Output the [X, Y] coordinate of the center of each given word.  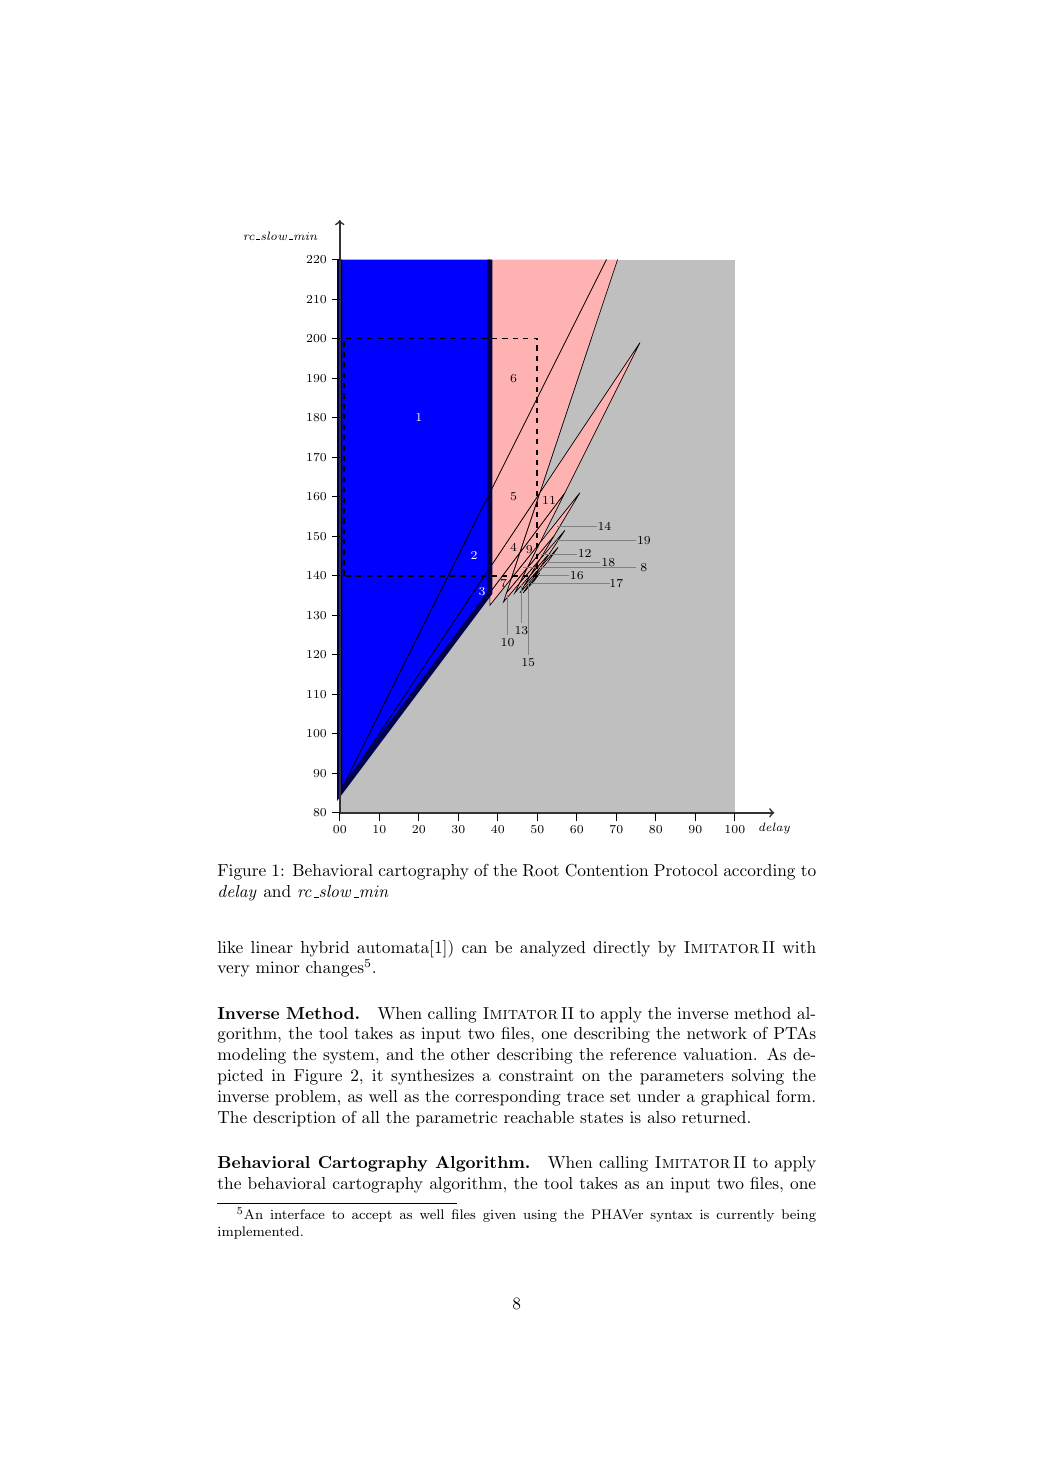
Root [541, 870]
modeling [252, 1056]
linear [272, 947]
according [759, 872]
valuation [717, 1054]
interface [297, 1214]
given [499, 1216]
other [470, 1054]
